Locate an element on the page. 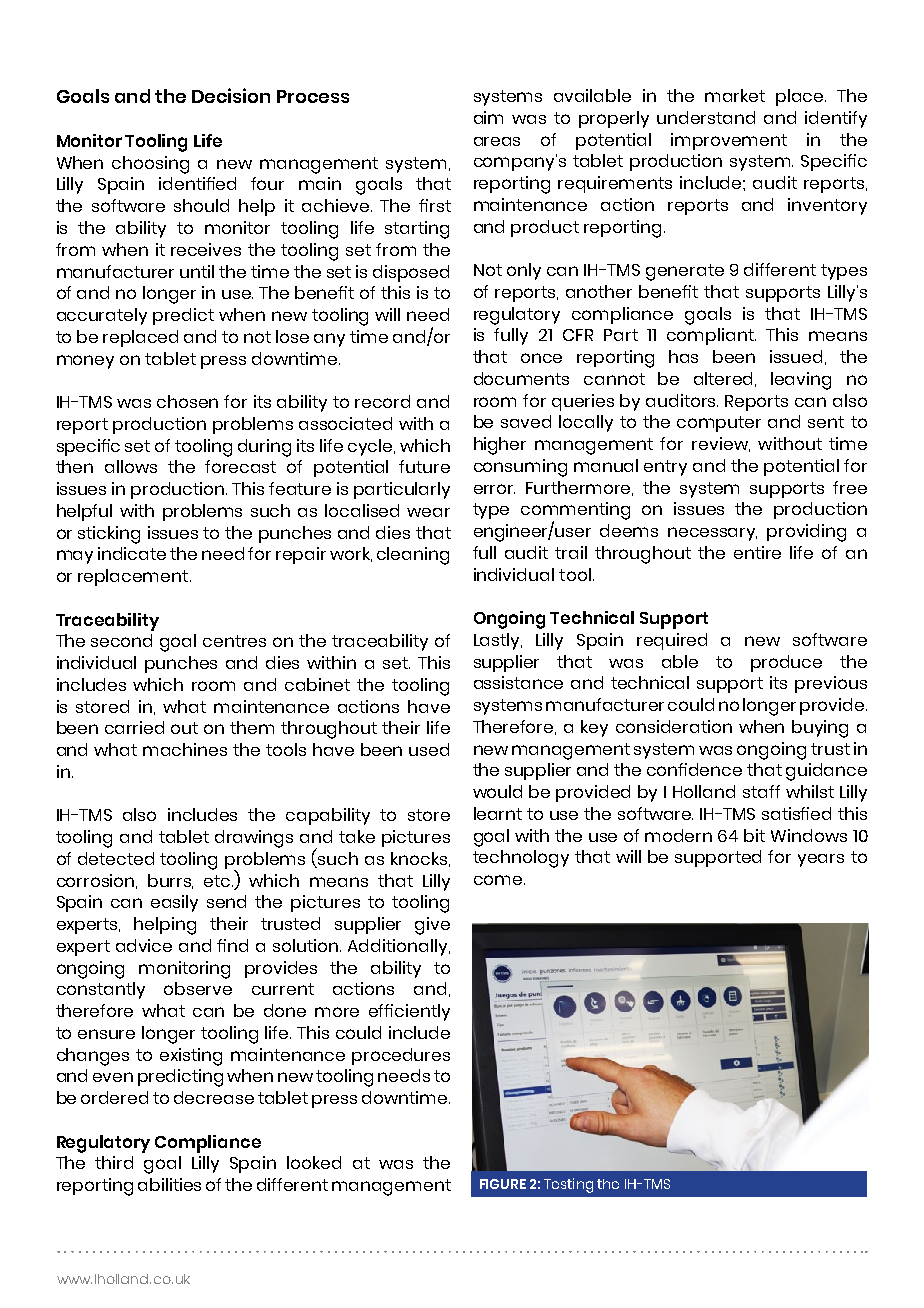 Image resolution: width=924 pixels, height=1308 pixels. staff is located at coordinates (761, 791).
